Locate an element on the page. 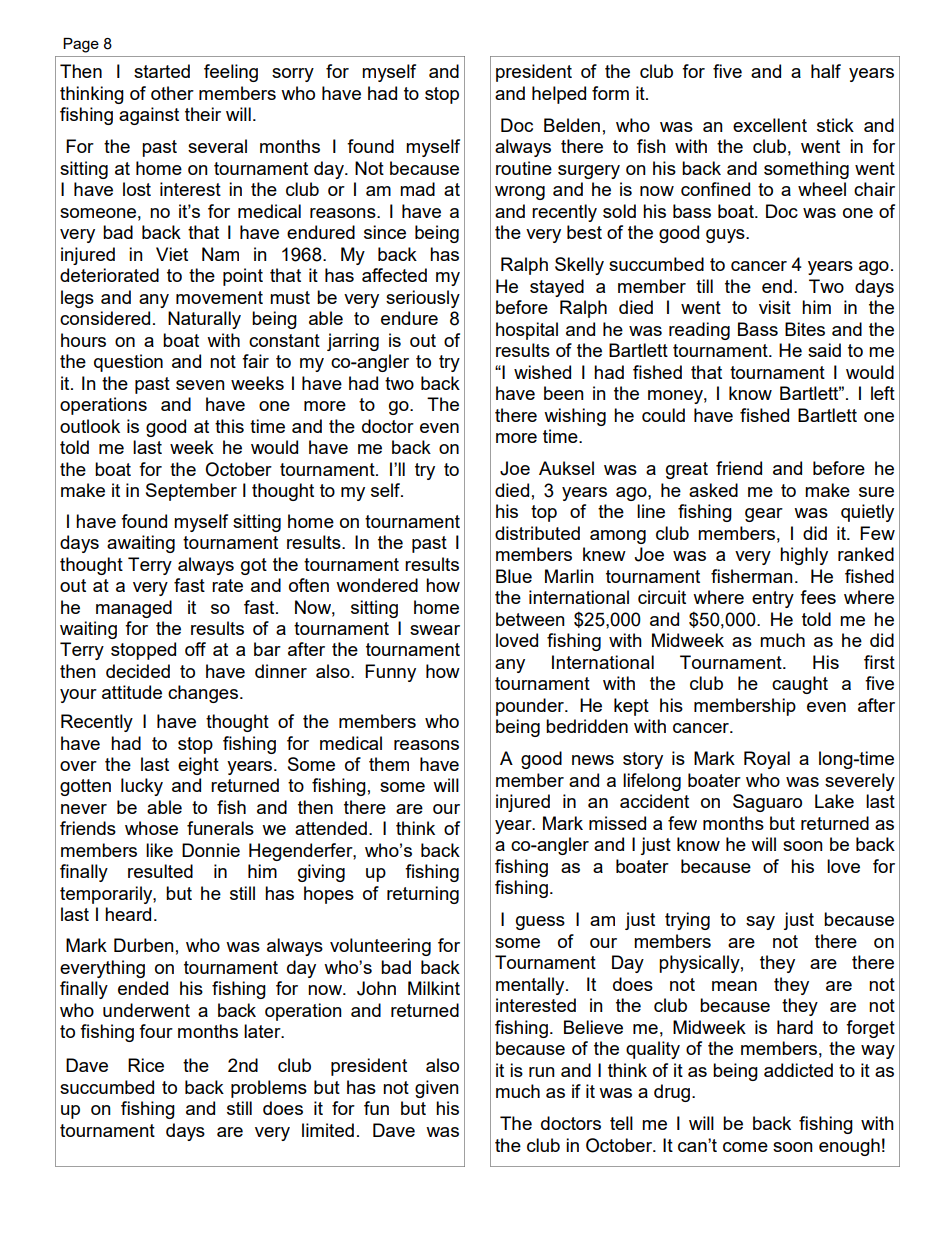  entry is located at coordinates (773, 599).
